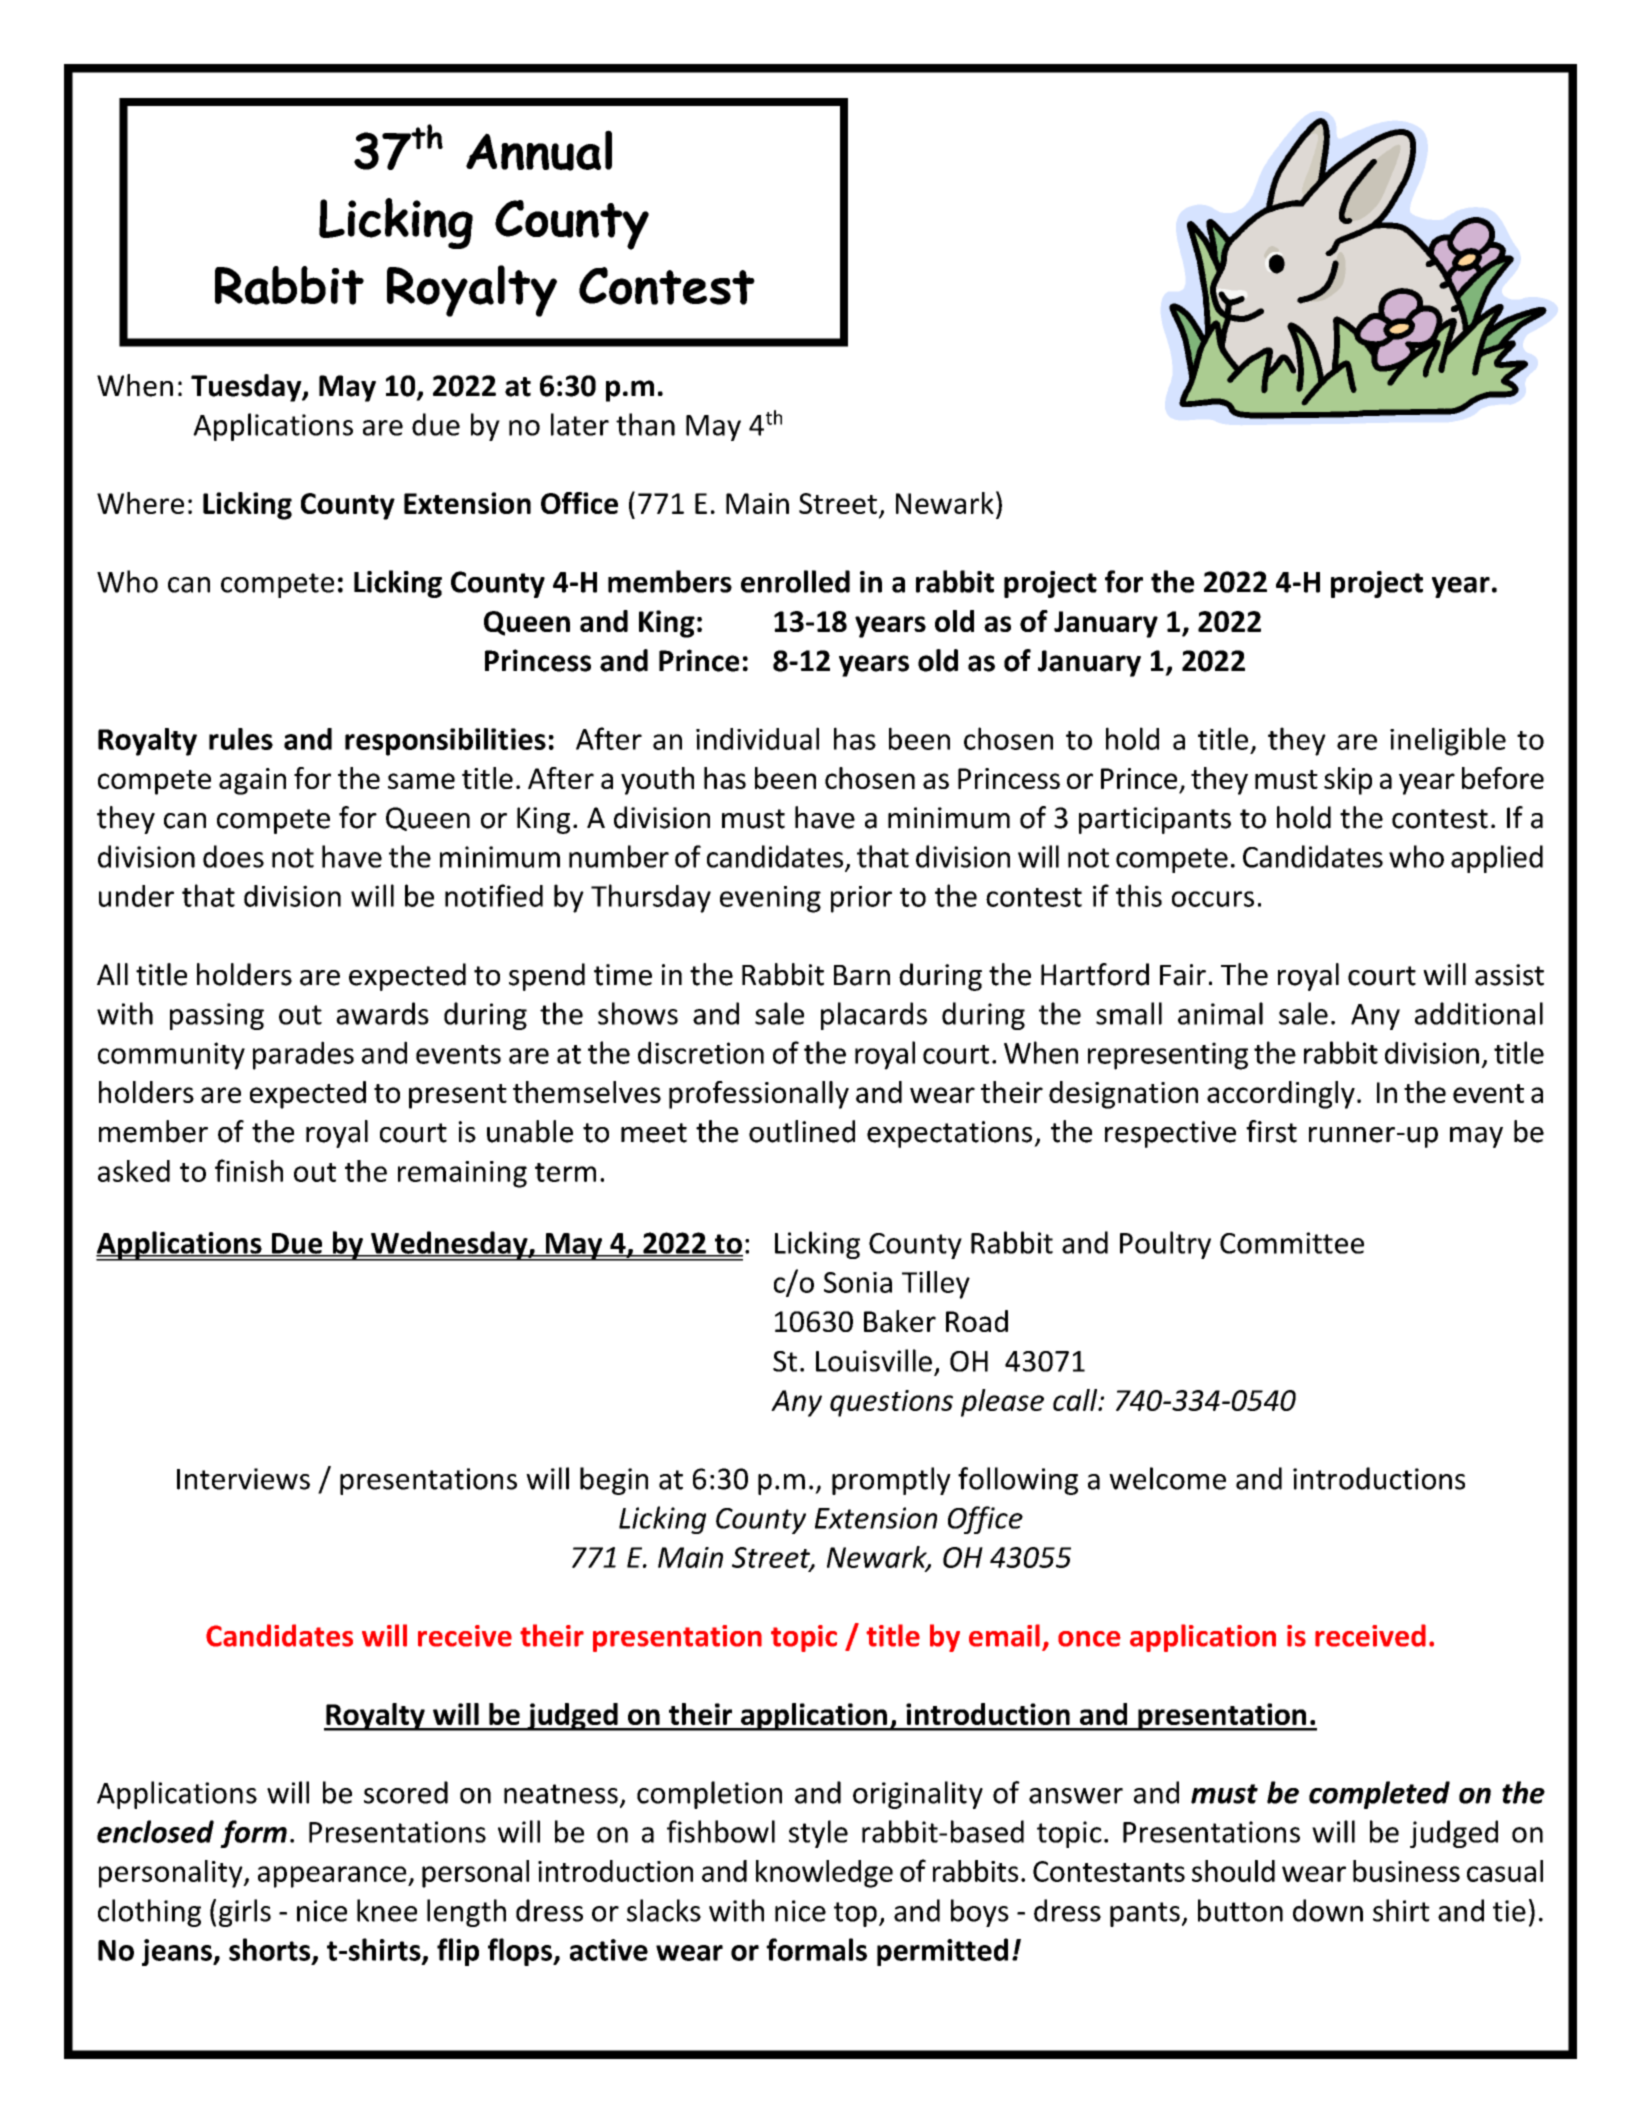 Image resolution: width=1641 pixels, height=2123 pixels. What do you see at coordinates (795, 581) in the screenshot?
I see `enrolled` at bounding box center [795, 581].
